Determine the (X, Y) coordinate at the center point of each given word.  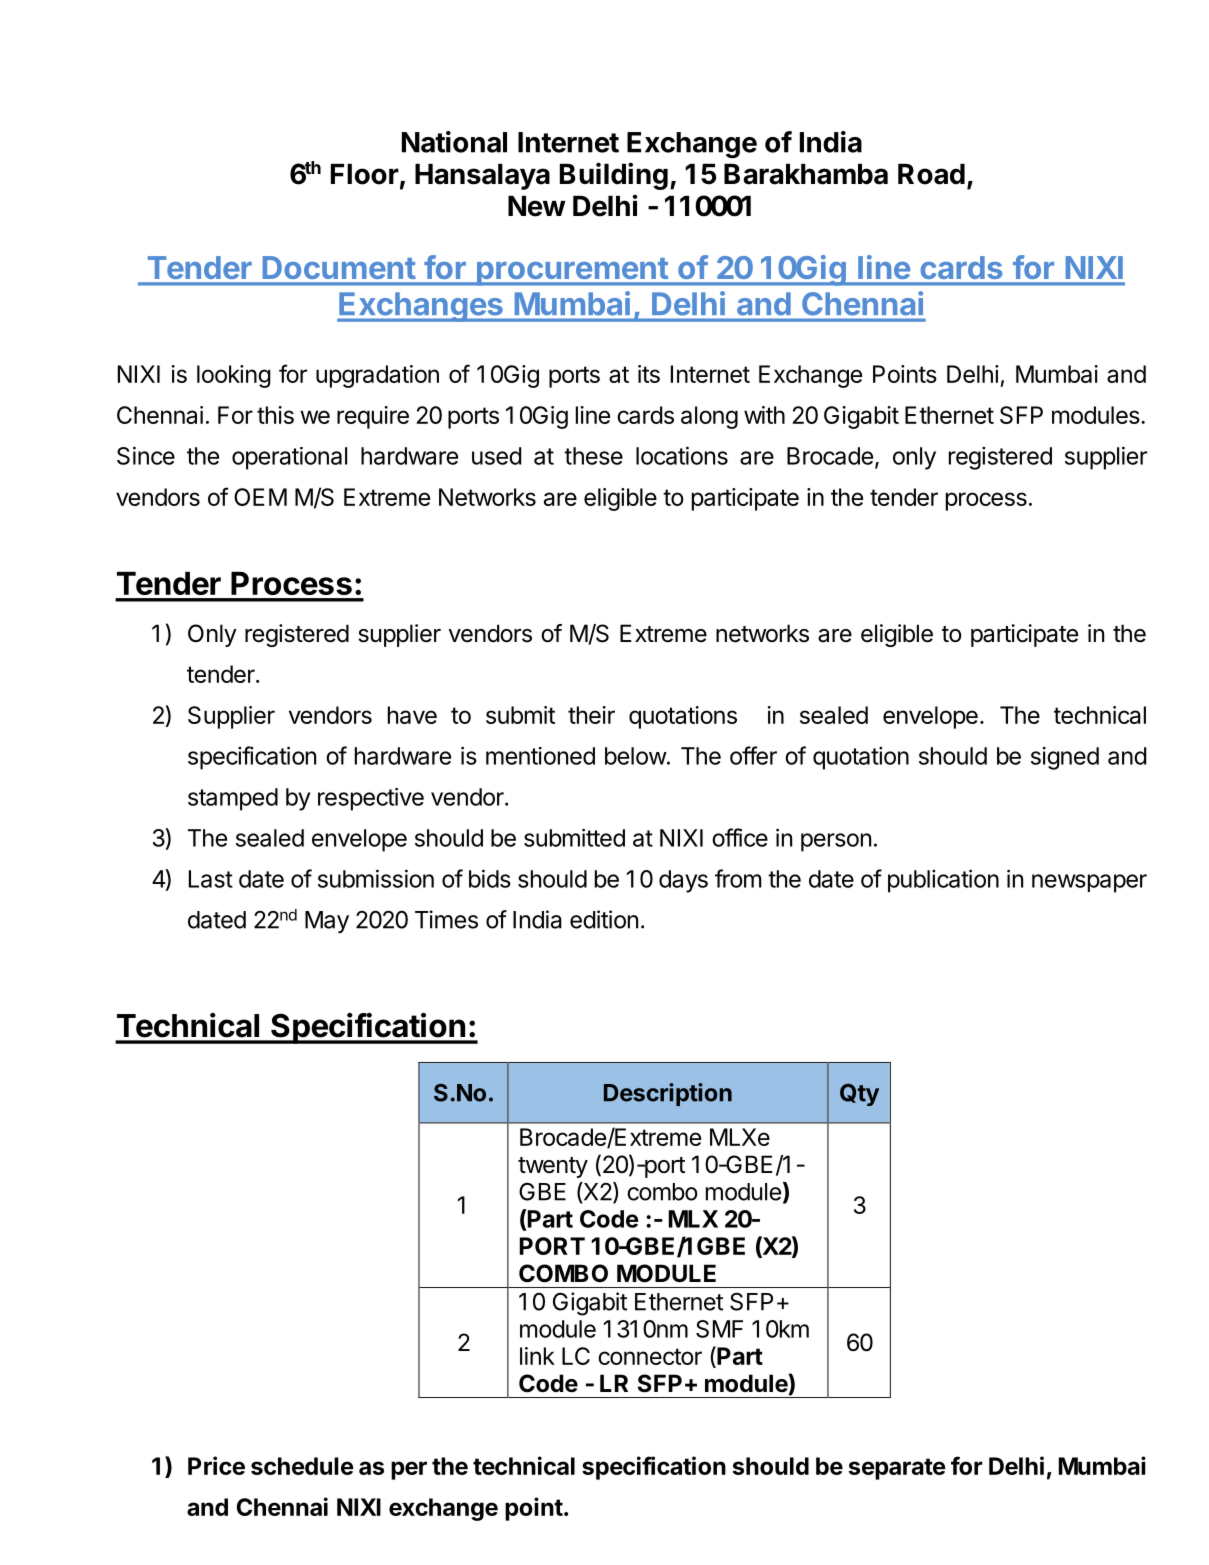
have (412, 715)
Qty (859, 1095)
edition (604, 919)
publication (943, 881)
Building (614, 176)
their (591, 715)
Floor (365, 174)
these (593, 456)
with (764, 415)
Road (931, 174)
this (275, 415)
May (327, 922)
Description (668, 1094)
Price (216, 1465)
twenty (553, 1167)
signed (1065, 758)
